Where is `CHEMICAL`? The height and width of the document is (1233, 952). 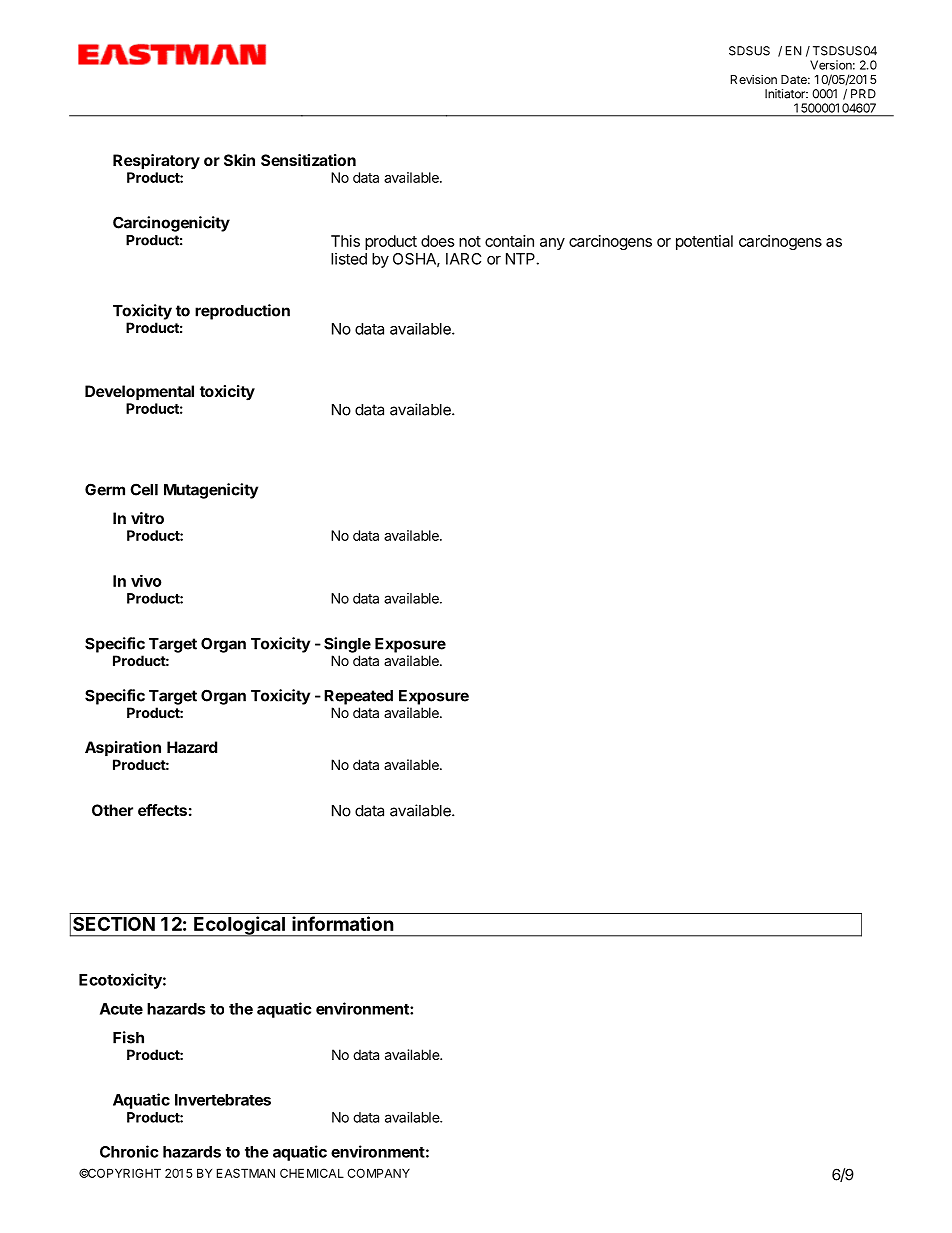
CHEMICAL is located at coordinates (312, 1173).
